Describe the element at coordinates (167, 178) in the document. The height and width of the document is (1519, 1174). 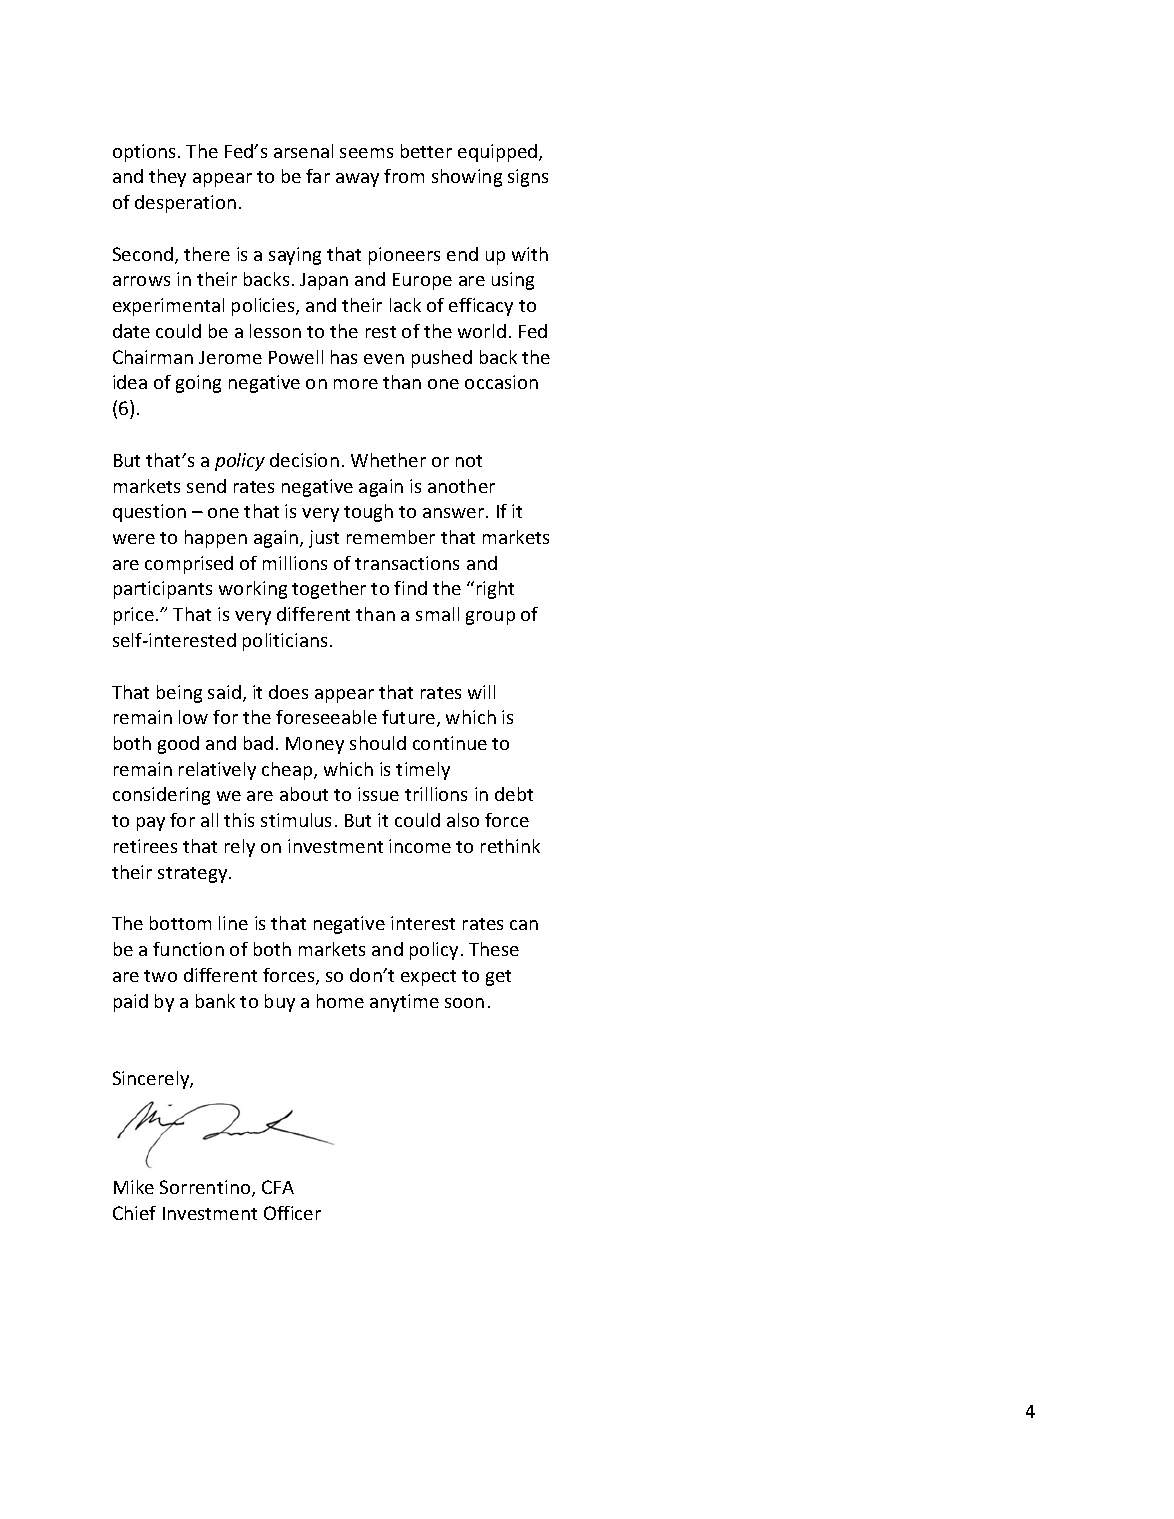
I see `they` at that location.
